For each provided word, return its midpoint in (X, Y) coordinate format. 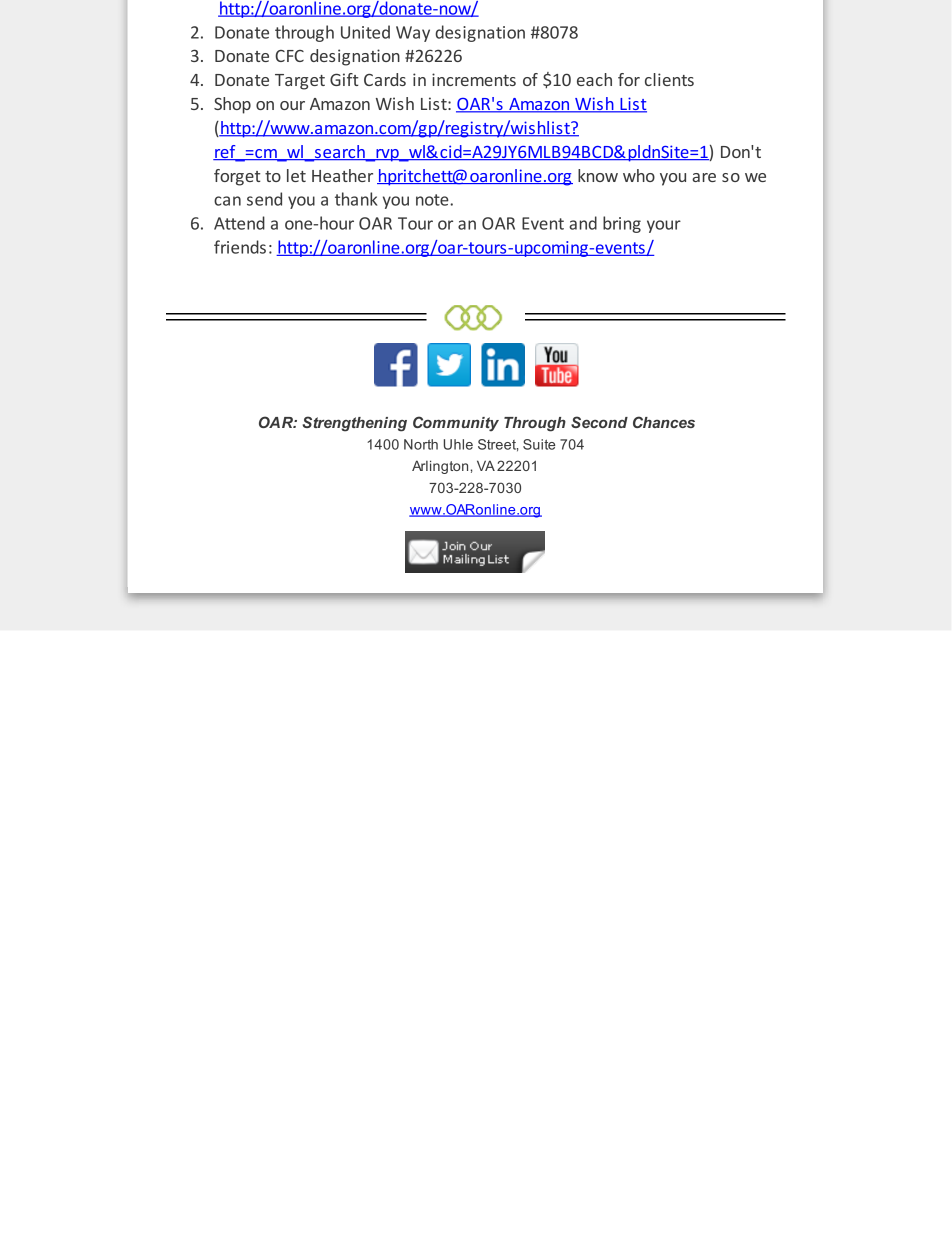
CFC (289, 56)
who (639, 175)
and (583, 223)
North (421, 444)
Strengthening (354, 424)
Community (456, 423)
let (296, 175)
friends (240, 247)
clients (669, 79)
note (433, 200)
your (664, 226)
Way (413, 34)
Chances (664, 422)
